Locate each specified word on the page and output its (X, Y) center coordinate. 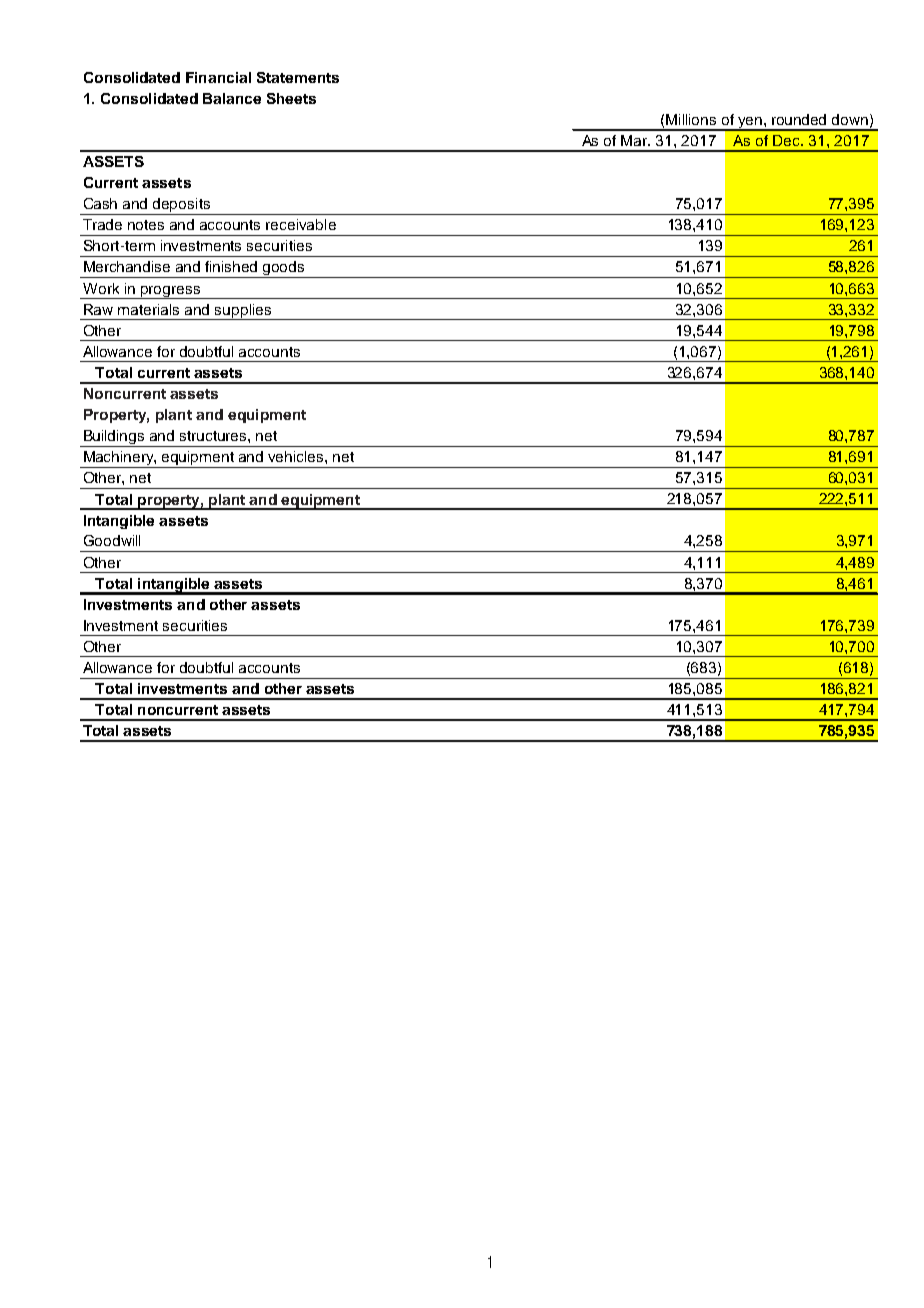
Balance (232, 98)
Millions (691, 119)
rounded (799, 119)
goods (284, 269)
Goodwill (112, 540)
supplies (243, 312)
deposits (182, 206)
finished (231, 266)
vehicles (297, 456)
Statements (298, 77)
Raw (98, 309)
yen (750, 124)
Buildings (114, 438)
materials (148, 309)
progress (171, 292)
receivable (301, 224)
